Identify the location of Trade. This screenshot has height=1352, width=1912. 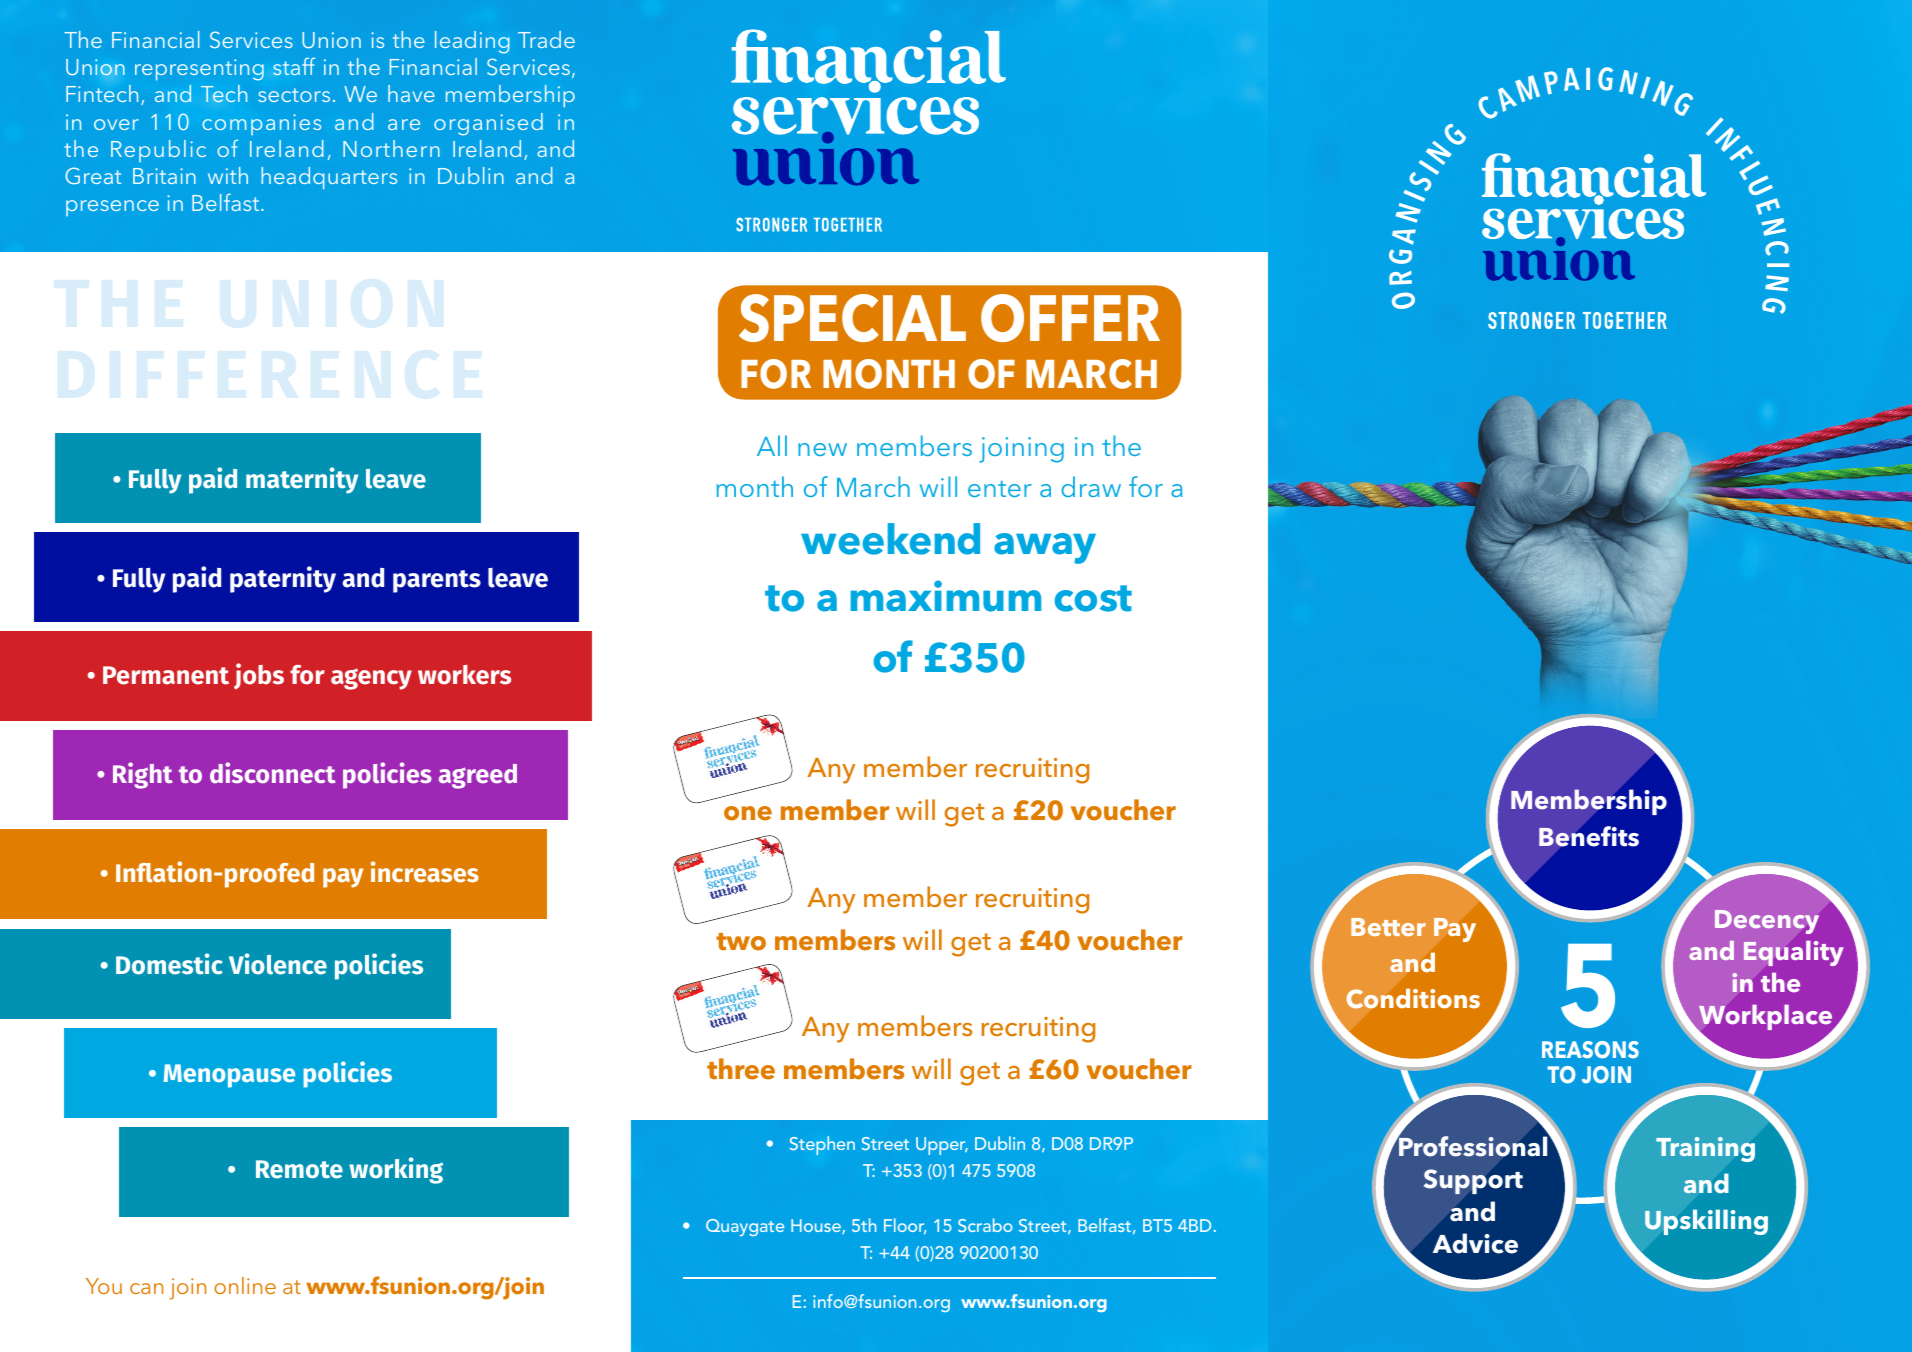
(546, 39).
